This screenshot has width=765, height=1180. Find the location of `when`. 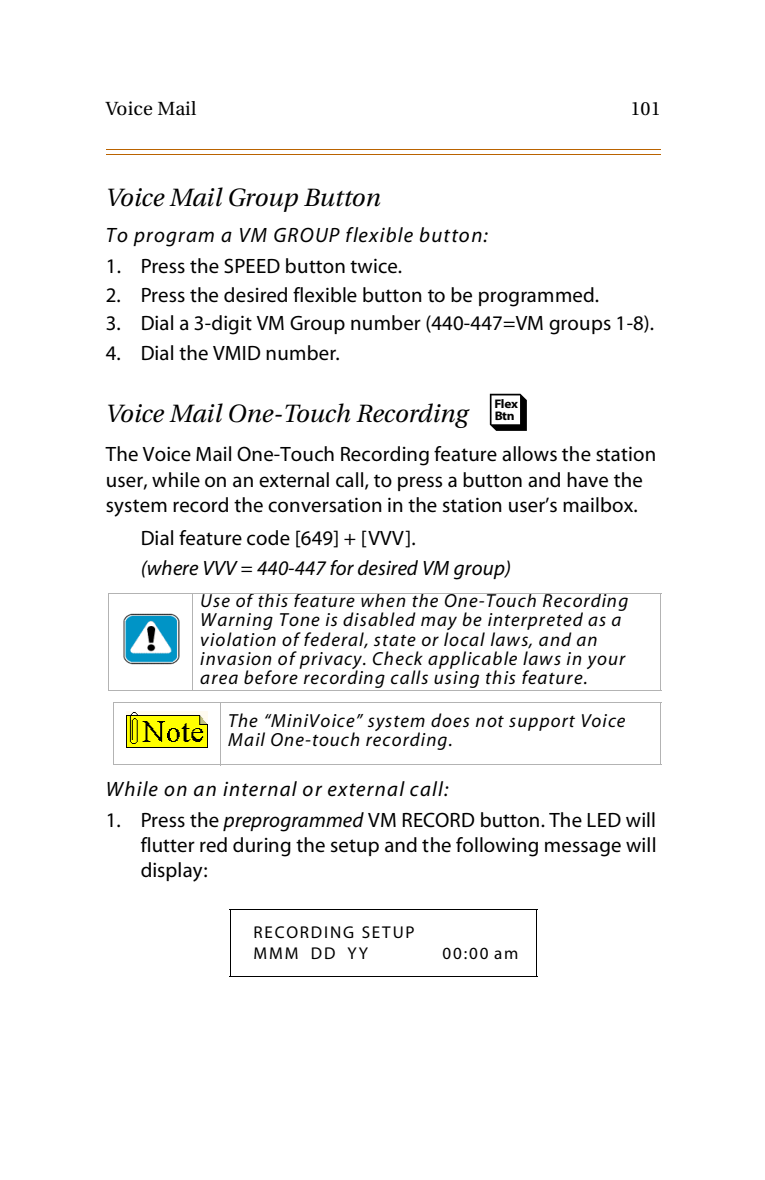

when is located at coordinates (383, 600).
